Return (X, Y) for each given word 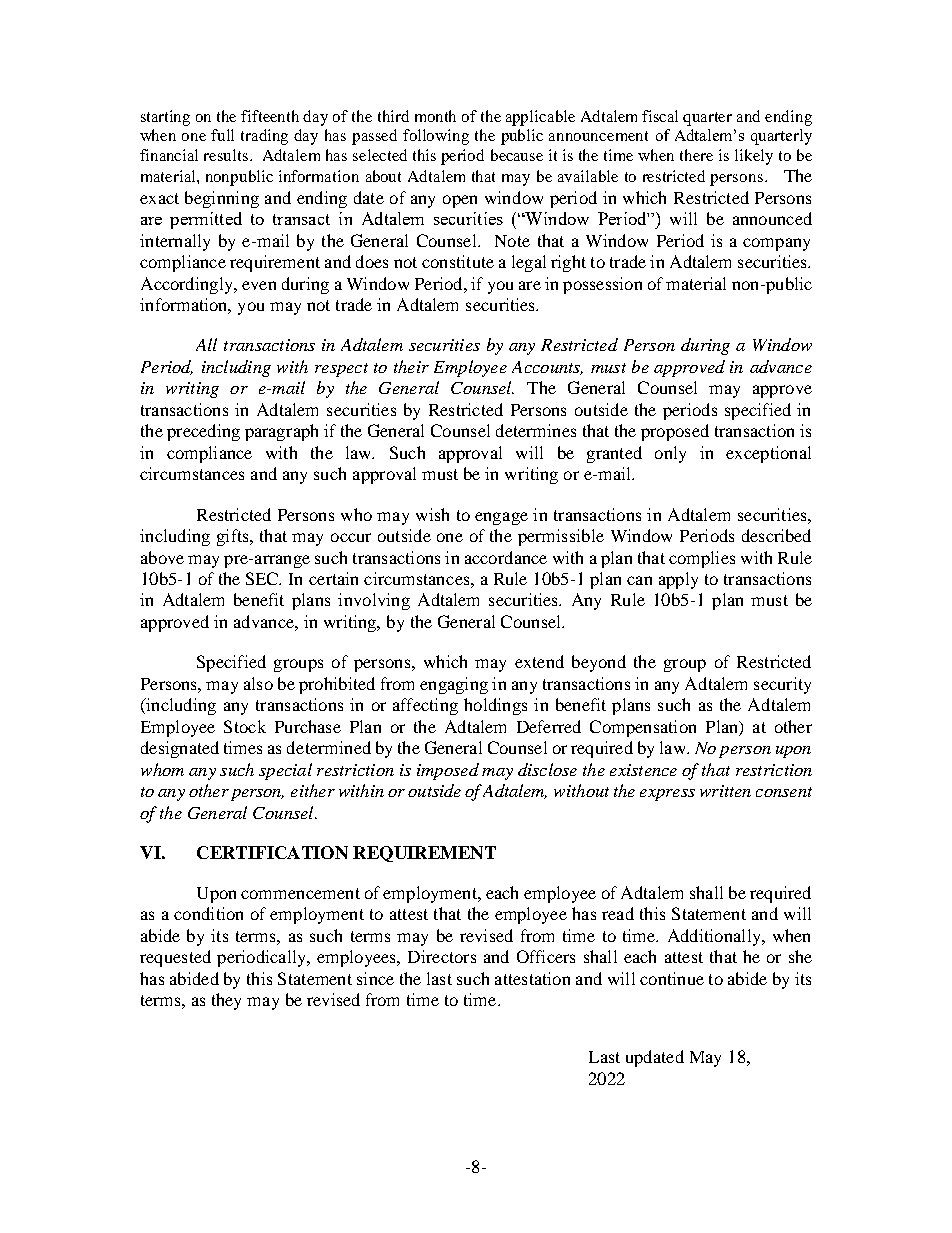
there (696, 155)
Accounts (547, 368)
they (226, 1001)
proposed (675, 432)
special (285, 771)
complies (702, 559)
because (517, 155)
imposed (448, 771)
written (725, 791)
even (259, 285)
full (222, 135)
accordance (506, 557)
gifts (234, 537)
